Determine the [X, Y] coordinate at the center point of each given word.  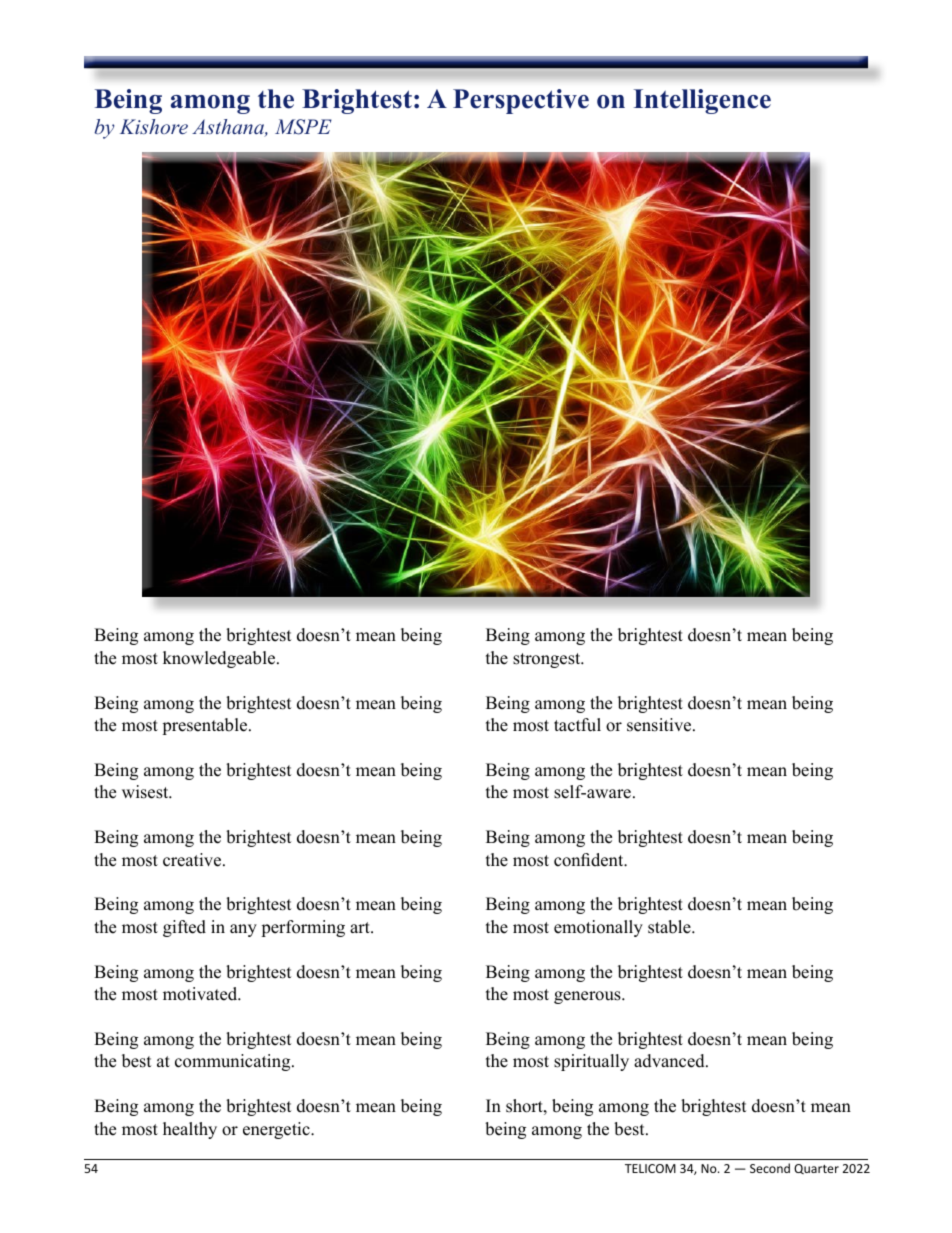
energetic [277, 1130]
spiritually [591, 1062]
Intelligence [702, 101]
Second [770, 1168]
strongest [548, 660]
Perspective [521, 101]
